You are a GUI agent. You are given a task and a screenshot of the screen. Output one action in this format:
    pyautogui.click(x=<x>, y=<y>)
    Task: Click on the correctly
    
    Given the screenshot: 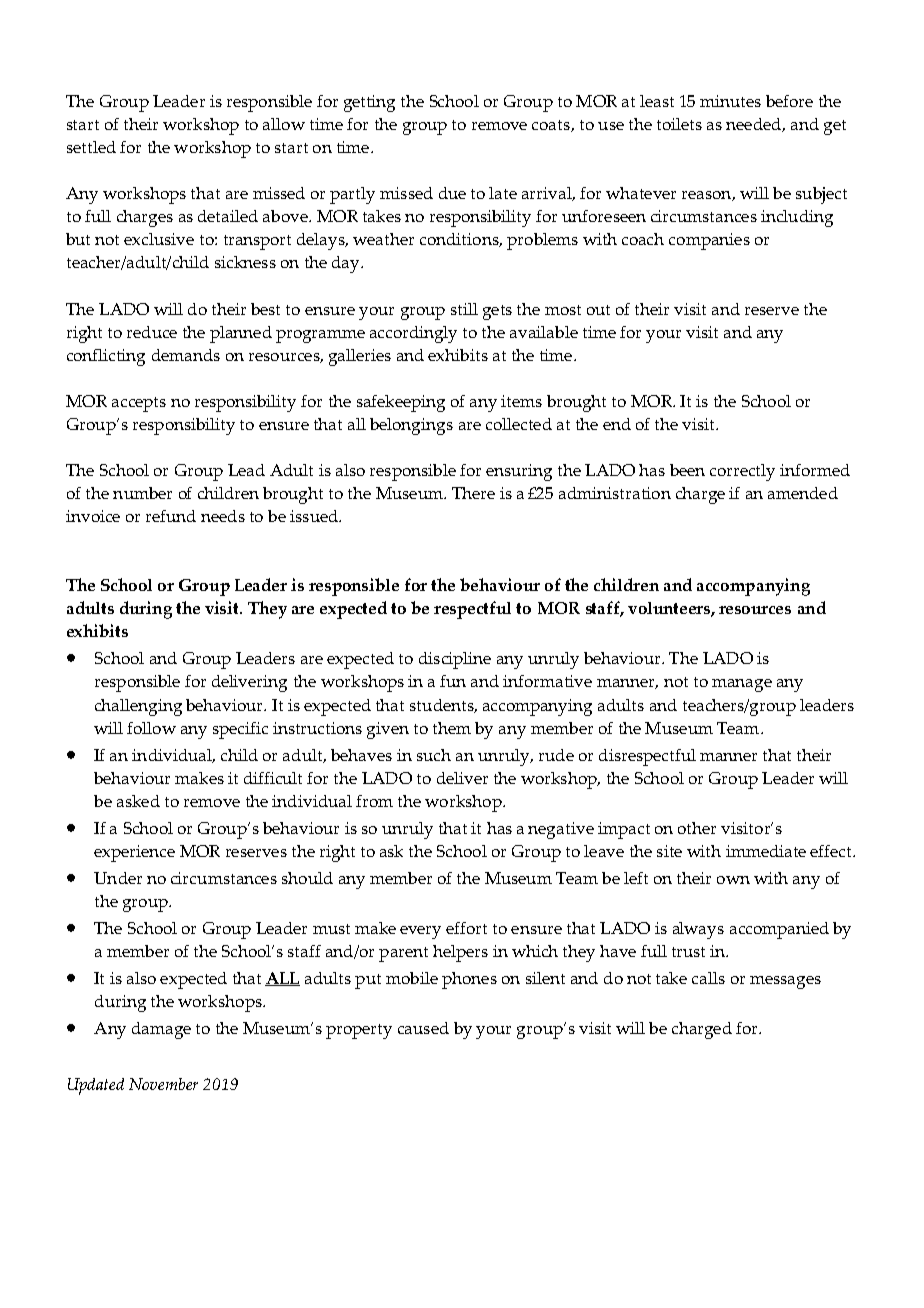 What is the action you would take?
    pyautogui.click(x=742, y=472)
